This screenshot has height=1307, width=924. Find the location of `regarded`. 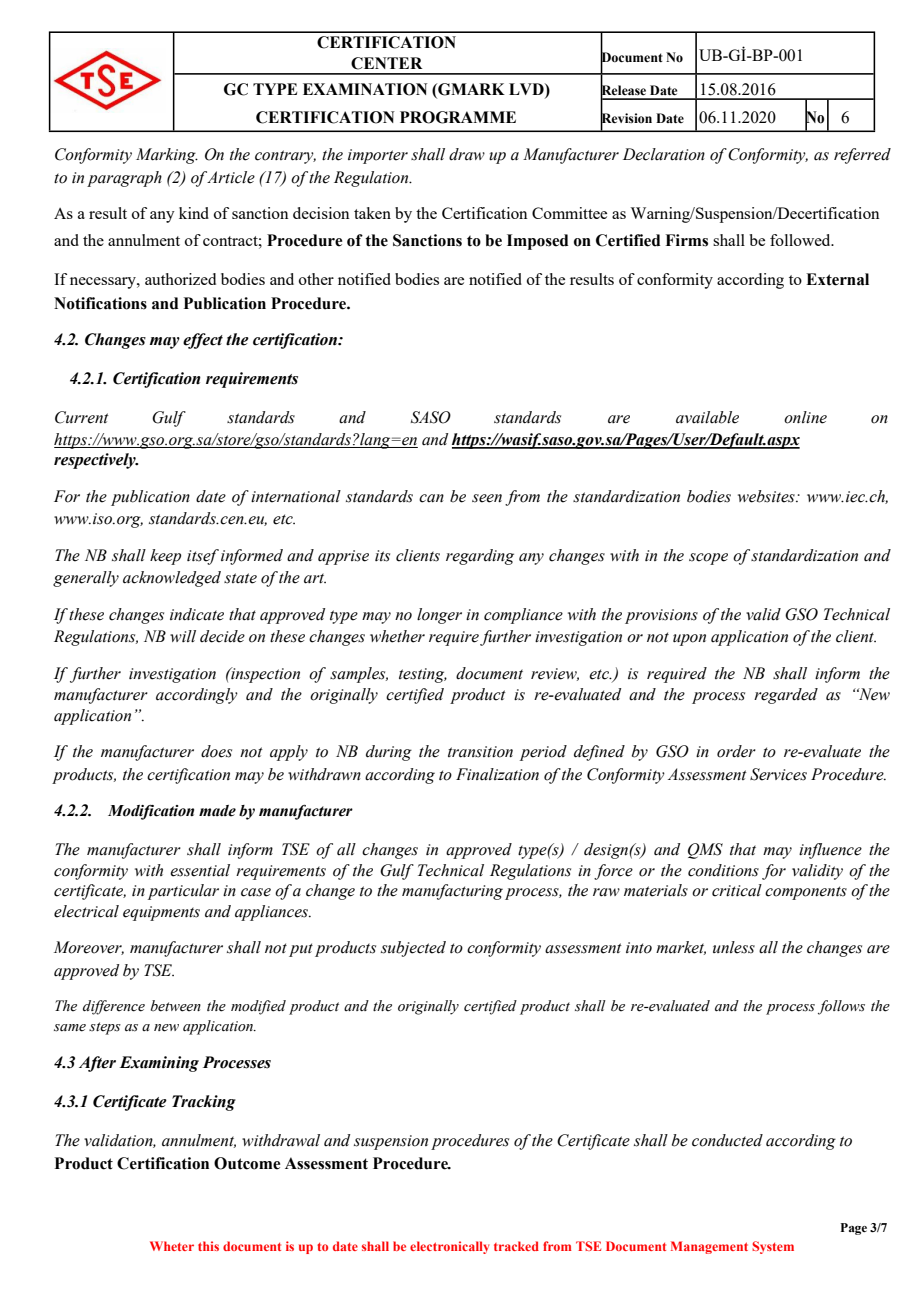

regarded is located at coordinates (786, 696).
